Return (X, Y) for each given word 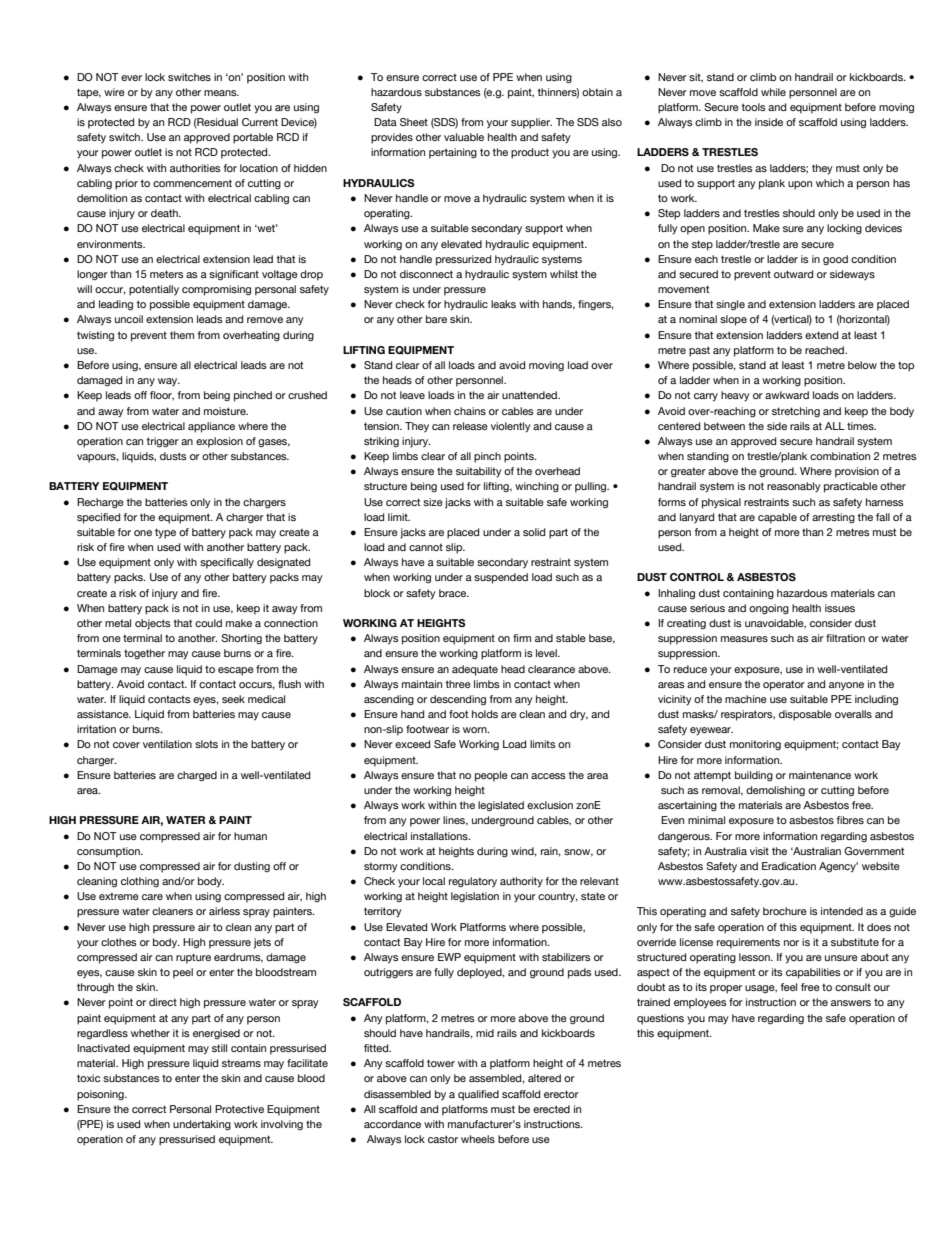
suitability (479, 472)
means (221, 93)
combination (840, 456)
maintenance (820, 775)
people (491, 776)
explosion (219, 442)
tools (753, 107)
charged (197, 776)
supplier (531, 123)
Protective (239, 1109)
